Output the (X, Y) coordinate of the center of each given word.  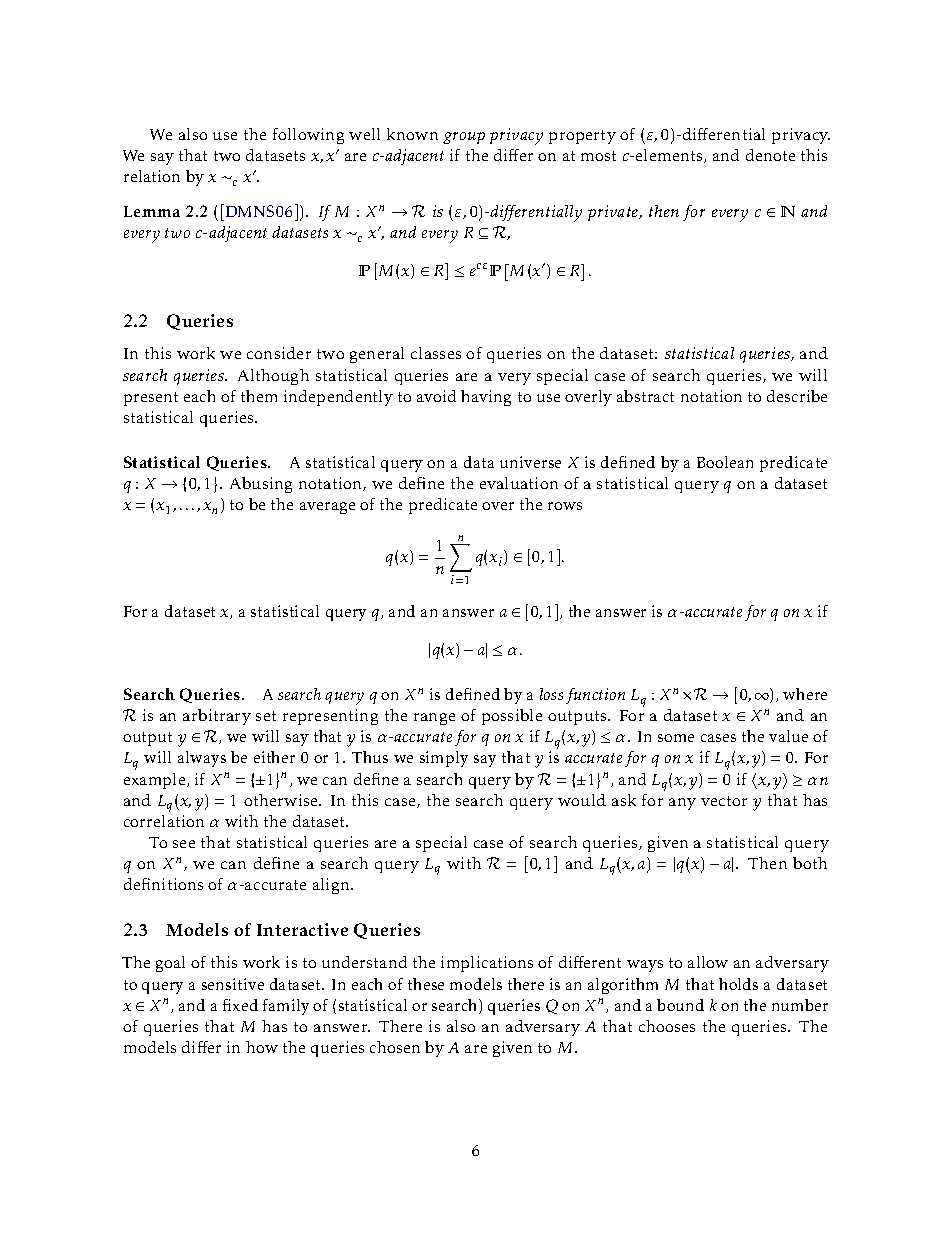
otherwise (282, 800)
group (464, 138)
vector (724, 801)
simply (444, 759)
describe (797, 396)
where (805, 694)
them (259, 396)
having (486, 398)
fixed (240, 1005)
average (327, 508)
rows (565, 506)
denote (770, 155)
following (308, 136)
